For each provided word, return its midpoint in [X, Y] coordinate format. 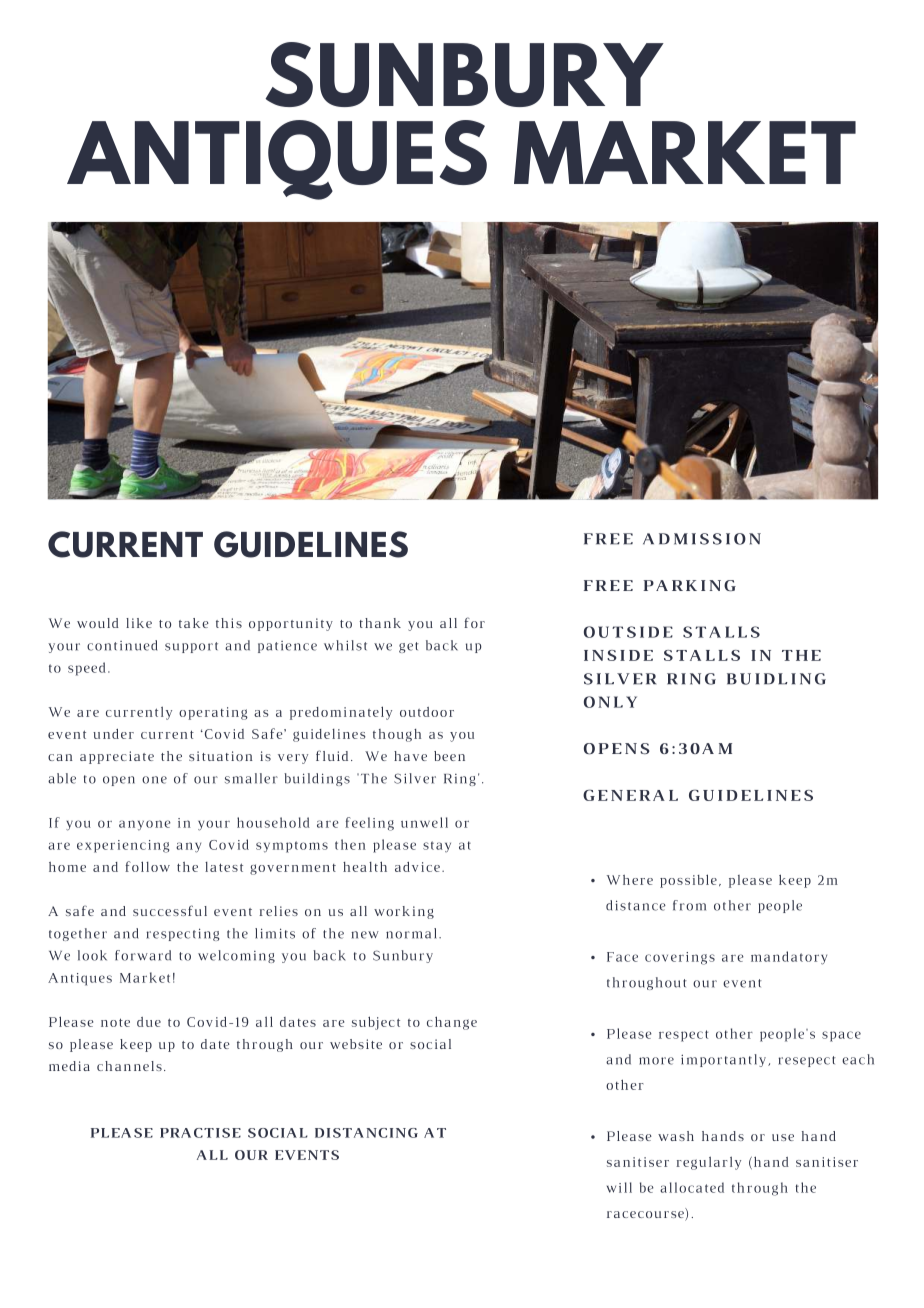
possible [688, 881]
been [449, 756]
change [452, 1023]
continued [122, 645]
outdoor [427, 712]
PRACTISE [200, 1133]
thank [380, 623]
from [689, 905]
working [404, 912]
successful [170, 910]
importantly [725, 1060]
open [119, 781]
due [149, 1022]
